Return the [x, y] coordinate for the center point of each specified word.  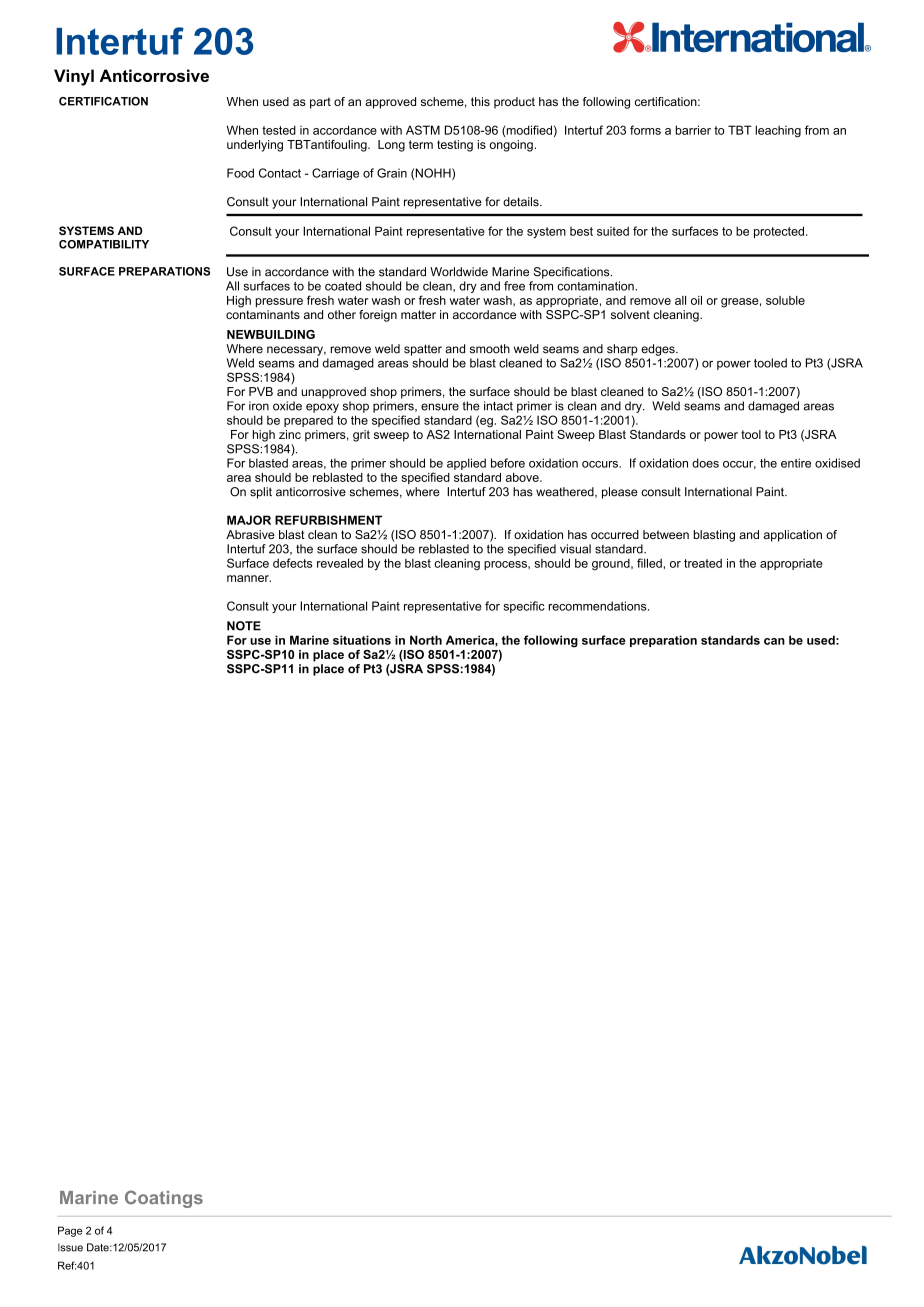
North [426, 640]
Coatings [164, 1199]
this [480, 101]
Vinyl [74, 77]
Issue [70, 1247]
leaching [778, 131]
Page [70, 1231]
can [774, 641]
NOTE [244, 626]
